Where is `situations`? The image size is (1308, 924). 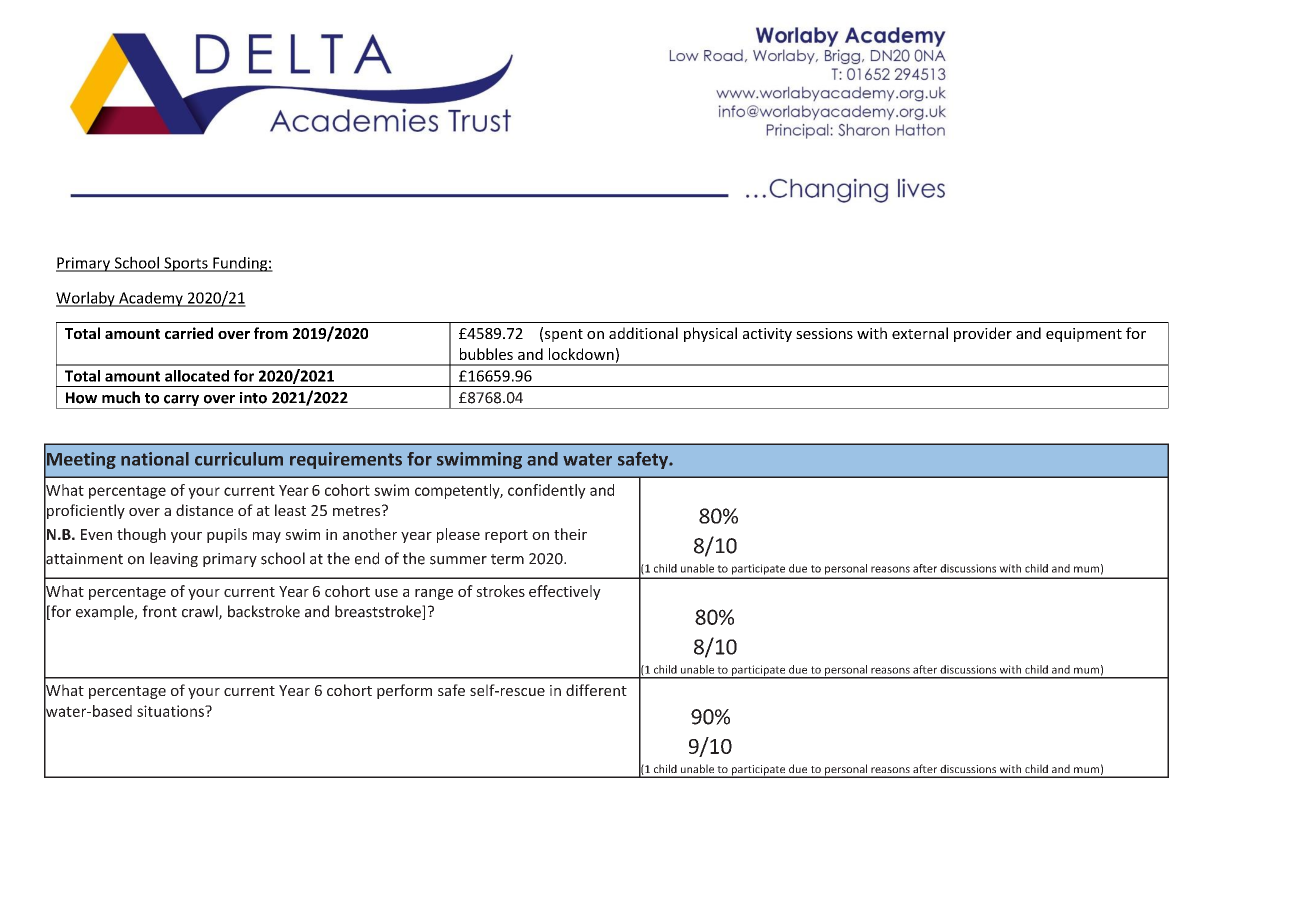 situations is located at coordinates (171, 711).
